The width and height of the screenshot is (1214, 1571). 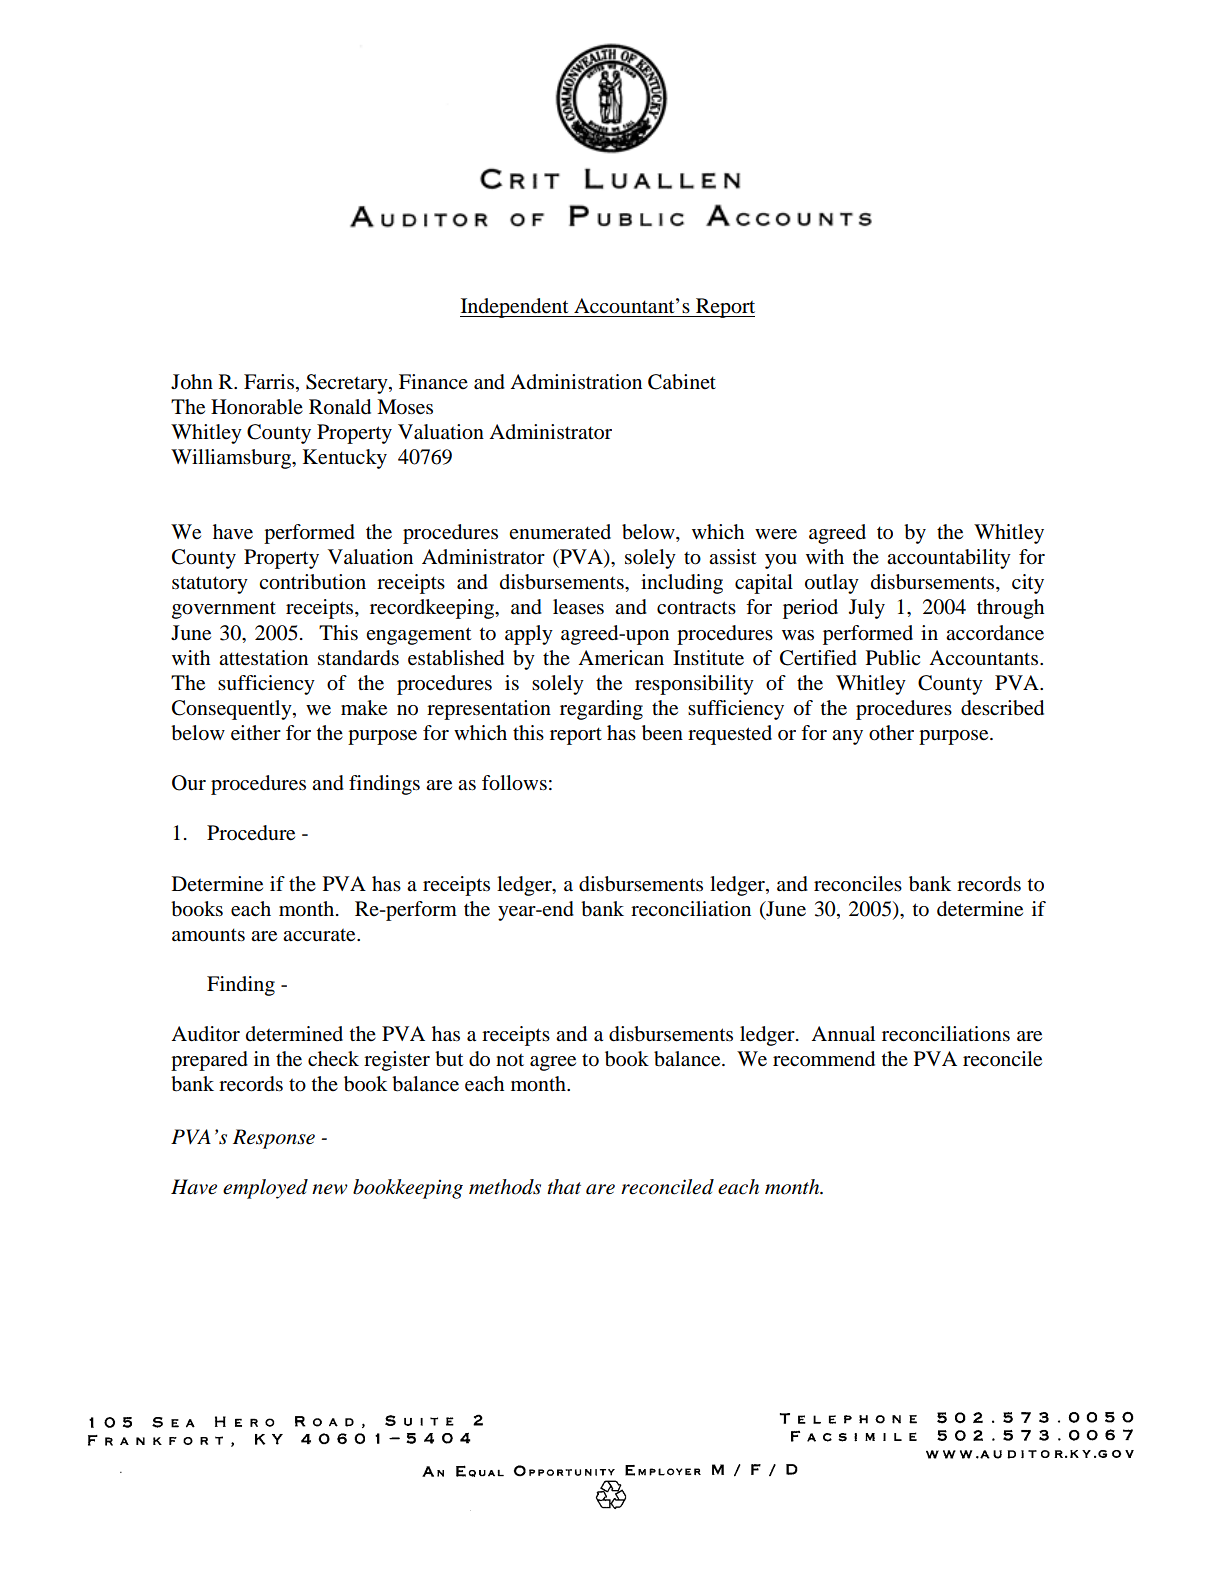 What do you see at coordinates (189, 783) in the screenshot?
I see `Our` at bounding box center [189, 783].
